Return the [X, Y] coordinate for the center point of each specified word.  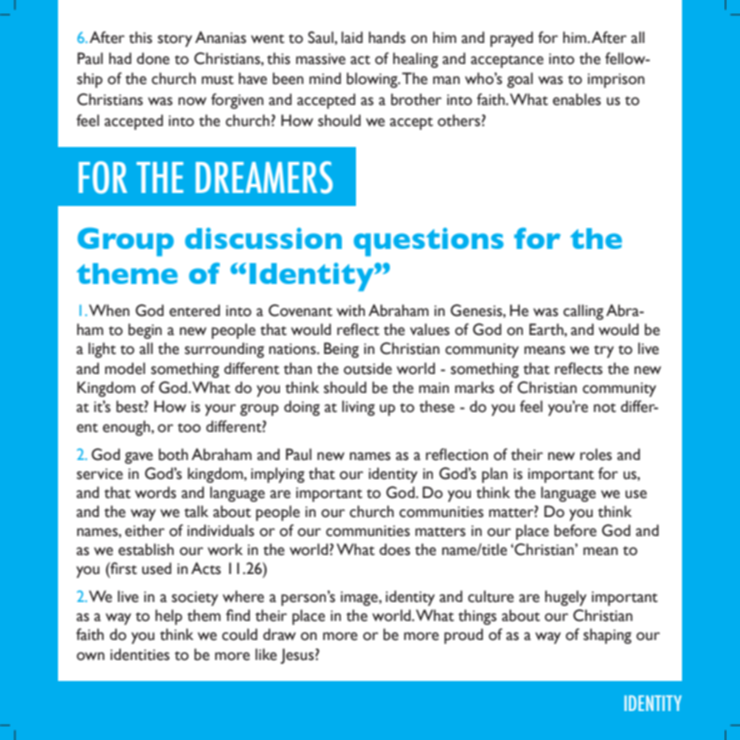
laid [352, 37]
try [604, 351]
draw [279, 634]
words [155, 492]
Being [341, 350]
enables [577, 99]
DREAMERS [264, 177]
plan [495, 475]
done [153, 58]
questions [429, 242]
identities [140, 654]
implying [278, 475]
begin [145, 331]
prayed [511, 39]
